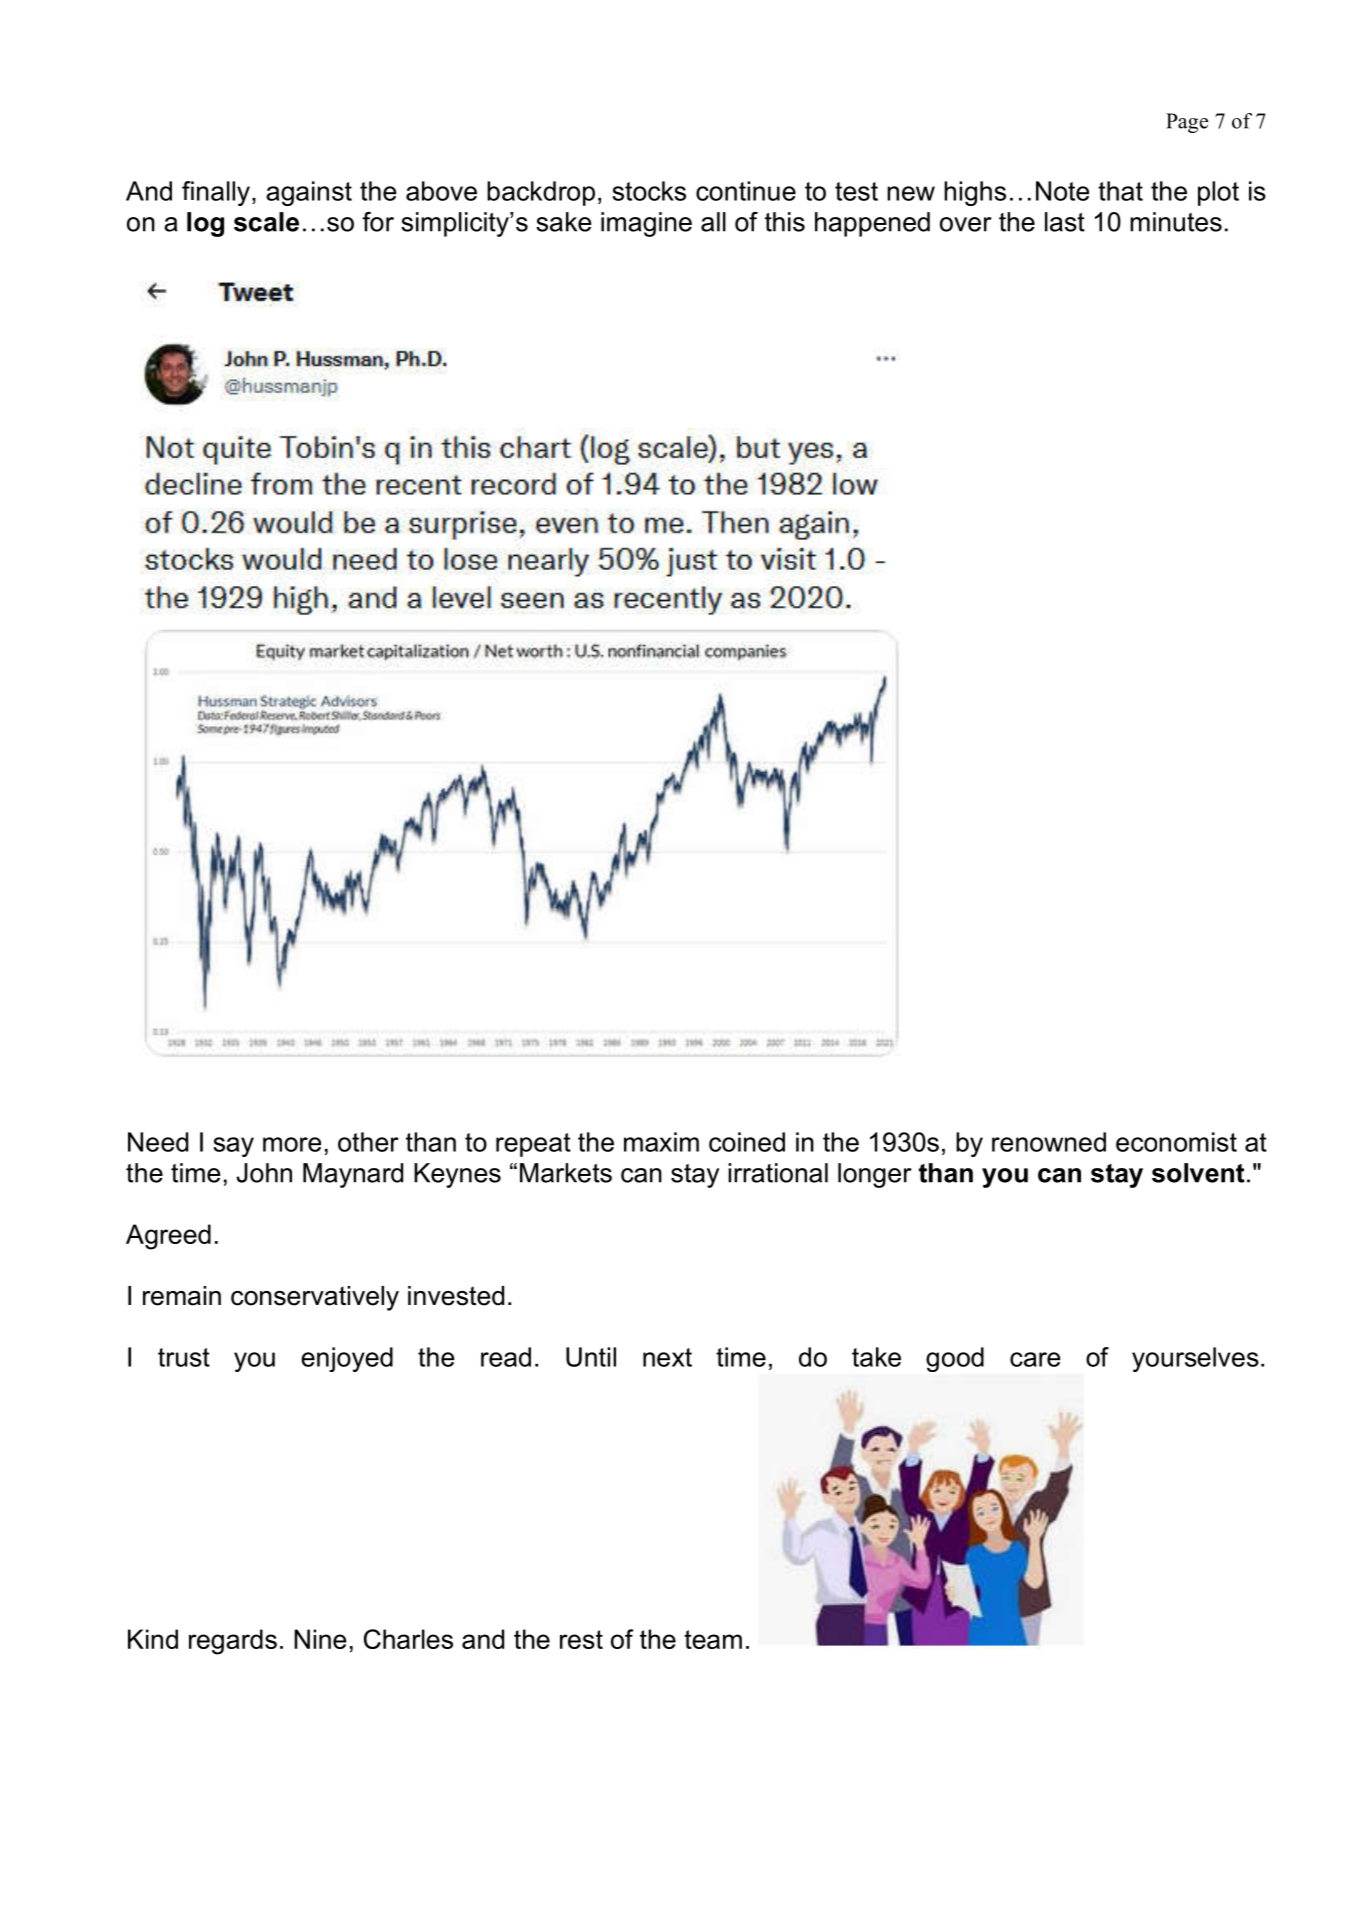 The height and width of the screenshot is (1924, 1360). I want to click on log, so click(205, 224).
